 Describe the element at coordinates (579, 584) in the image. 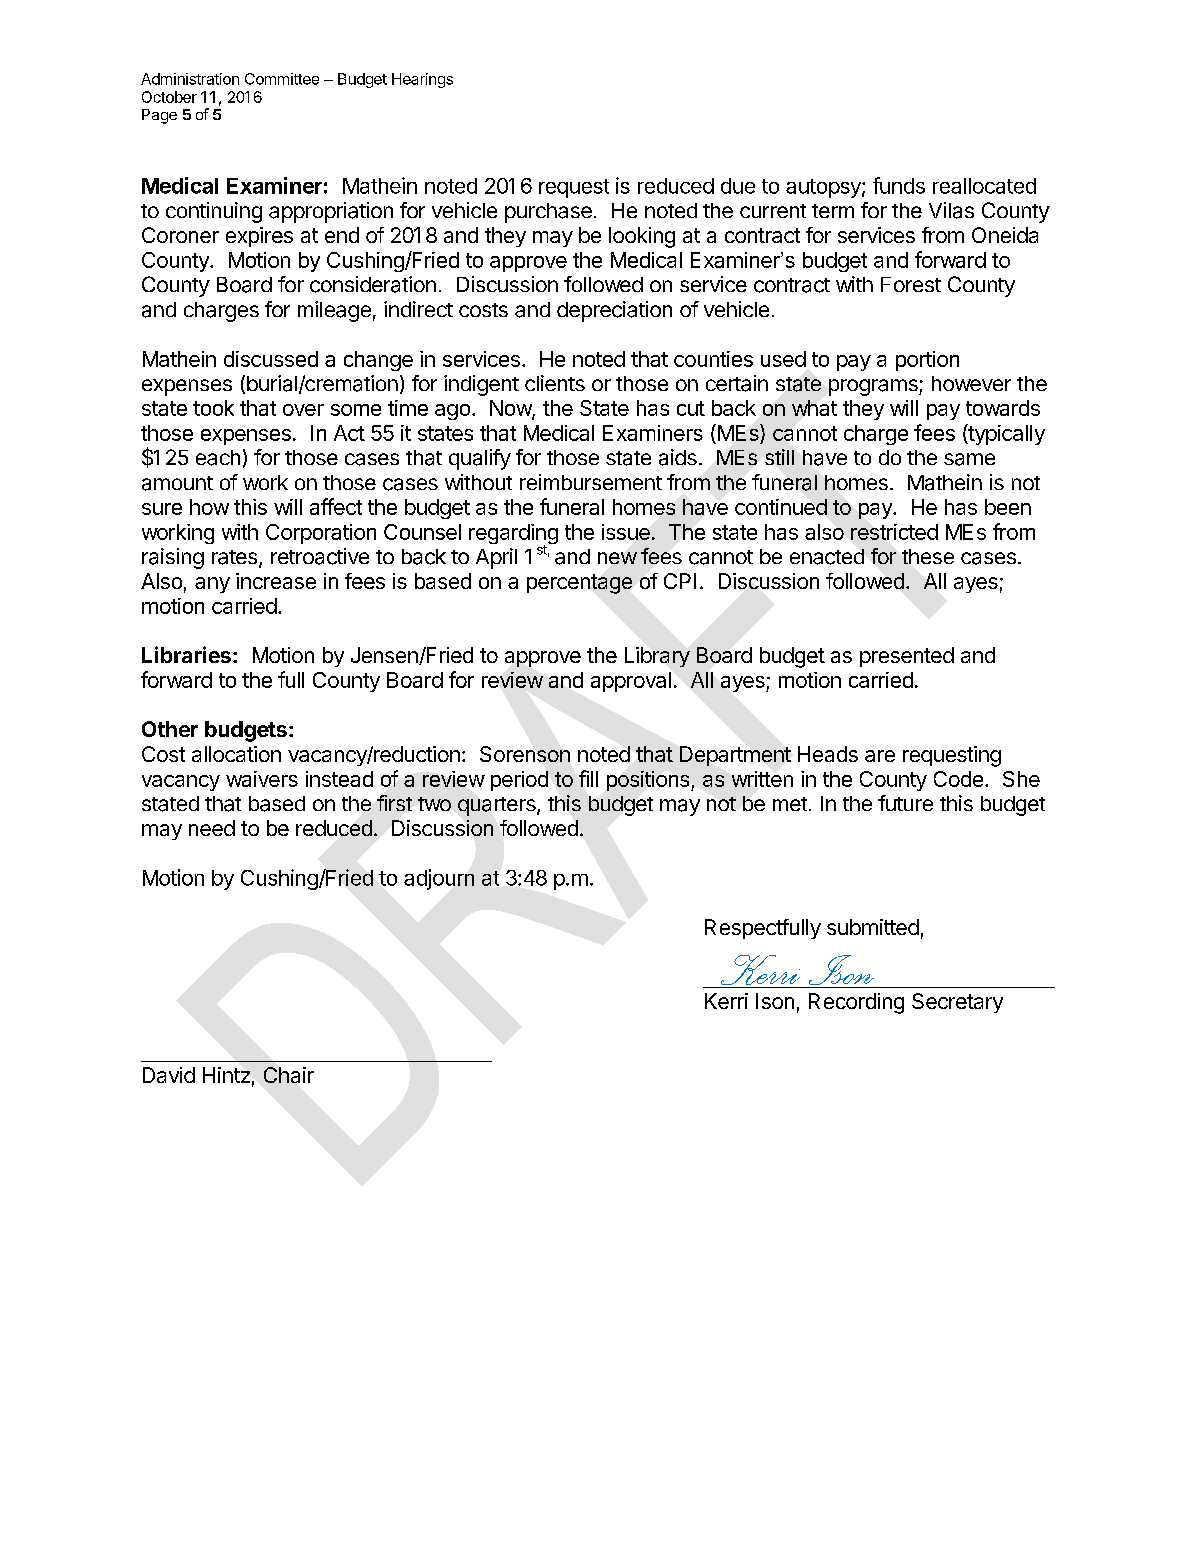

I see `percentage` at that location.
